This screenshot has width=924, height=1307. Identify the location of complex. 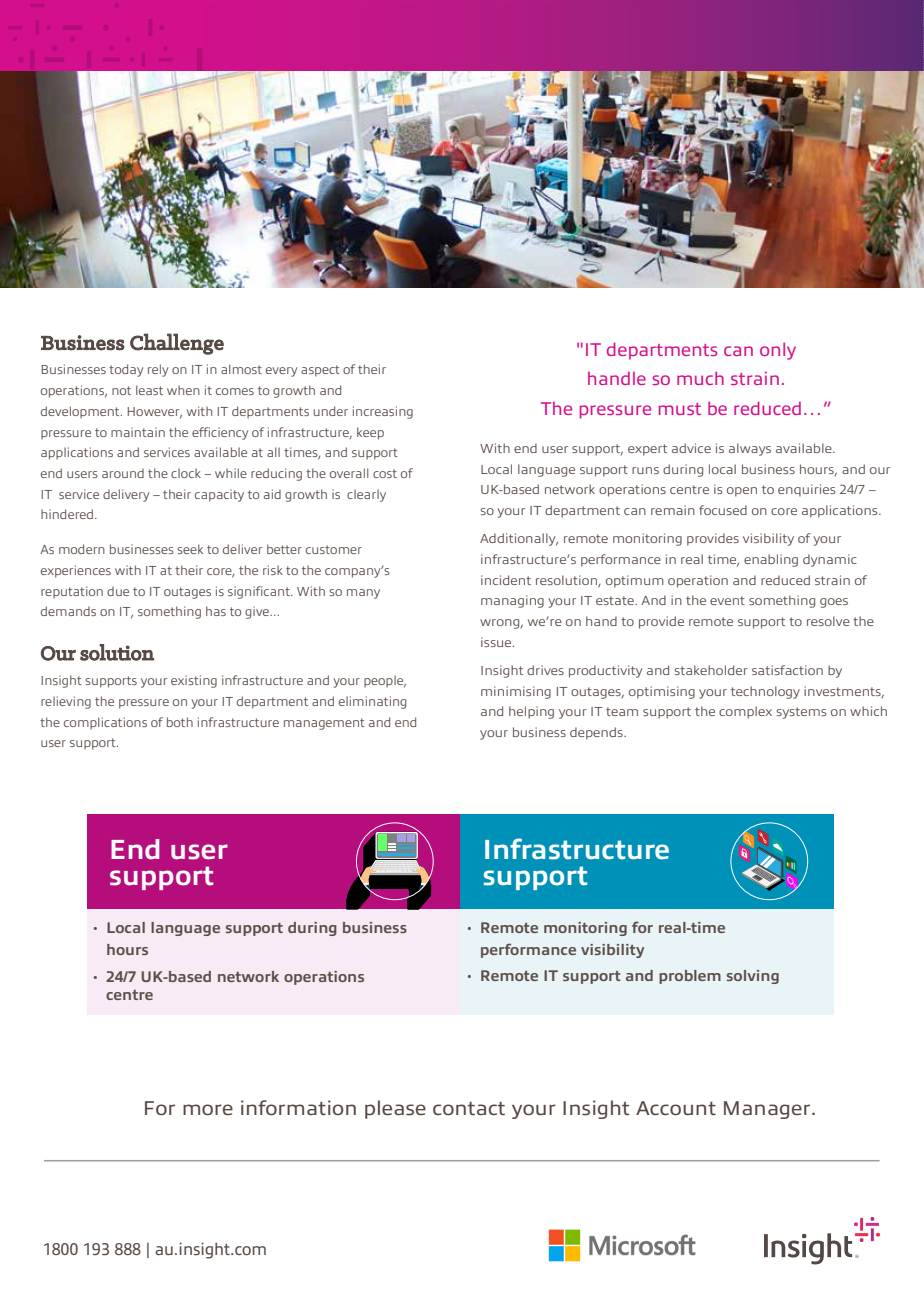
(745, 712).
